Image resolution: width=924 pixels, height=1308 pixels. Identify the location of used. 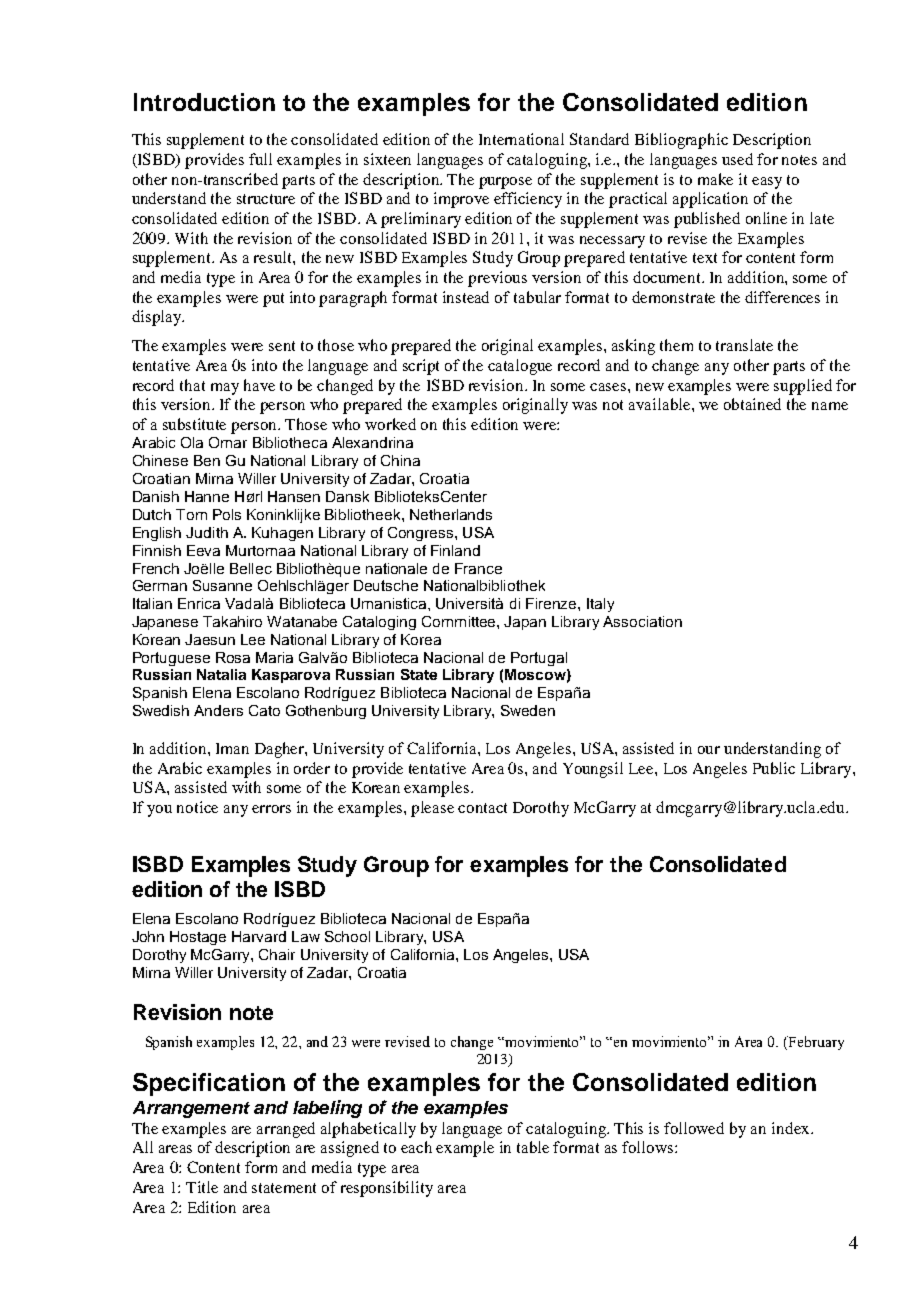
(737, 159).
